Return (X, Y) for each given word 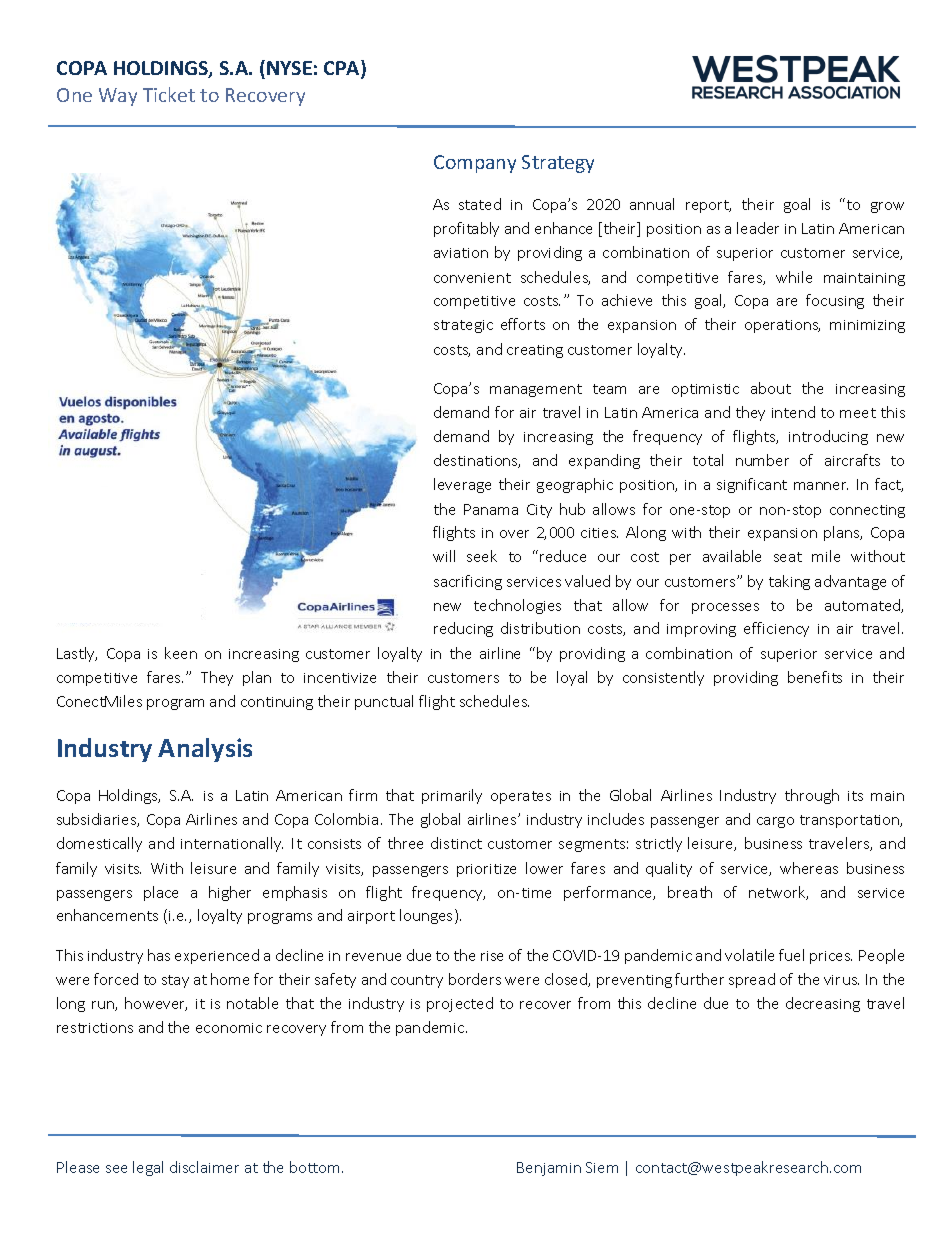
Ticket (169, 94)
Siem (602, 1167)
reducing (463, 629)
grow (887, 207)
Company (475, 164)
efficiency (776, 629)
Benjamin (549, 1169)
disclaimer (204, 1167)
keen (181, 653)
